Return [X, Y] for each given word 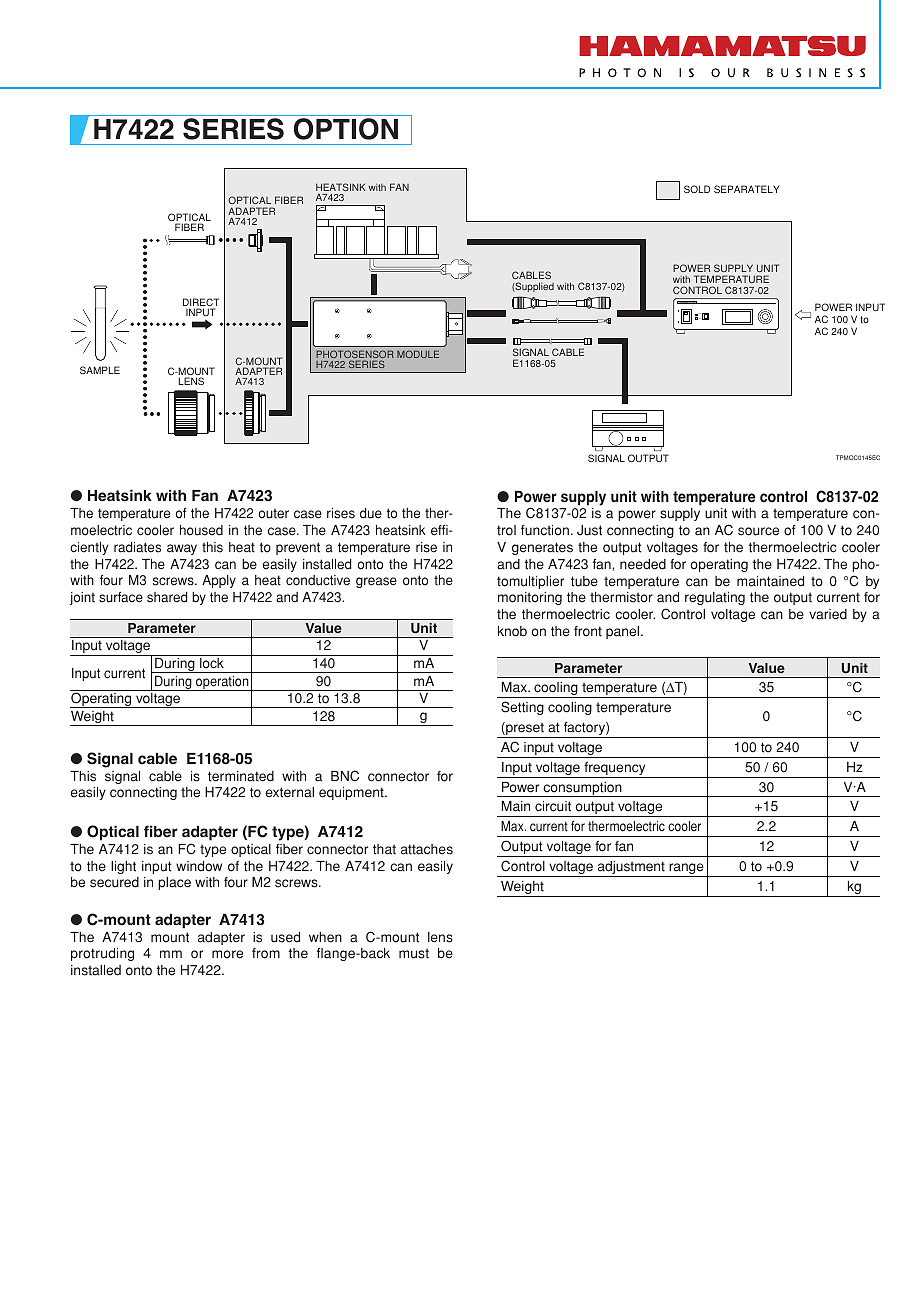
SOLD [697, 189]
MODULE [418, 354]
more [227, 954]
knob [512, 631]
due [371, 513]
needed [643, 564]
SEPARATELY [746, 189]
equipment [352, 793]
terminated [241, 776]
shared [167, 597]
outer [273, 514]
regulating [715, 598]
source [758, 531]
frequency [615, 770]
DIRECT [201, 303]
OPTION [346, 129]
